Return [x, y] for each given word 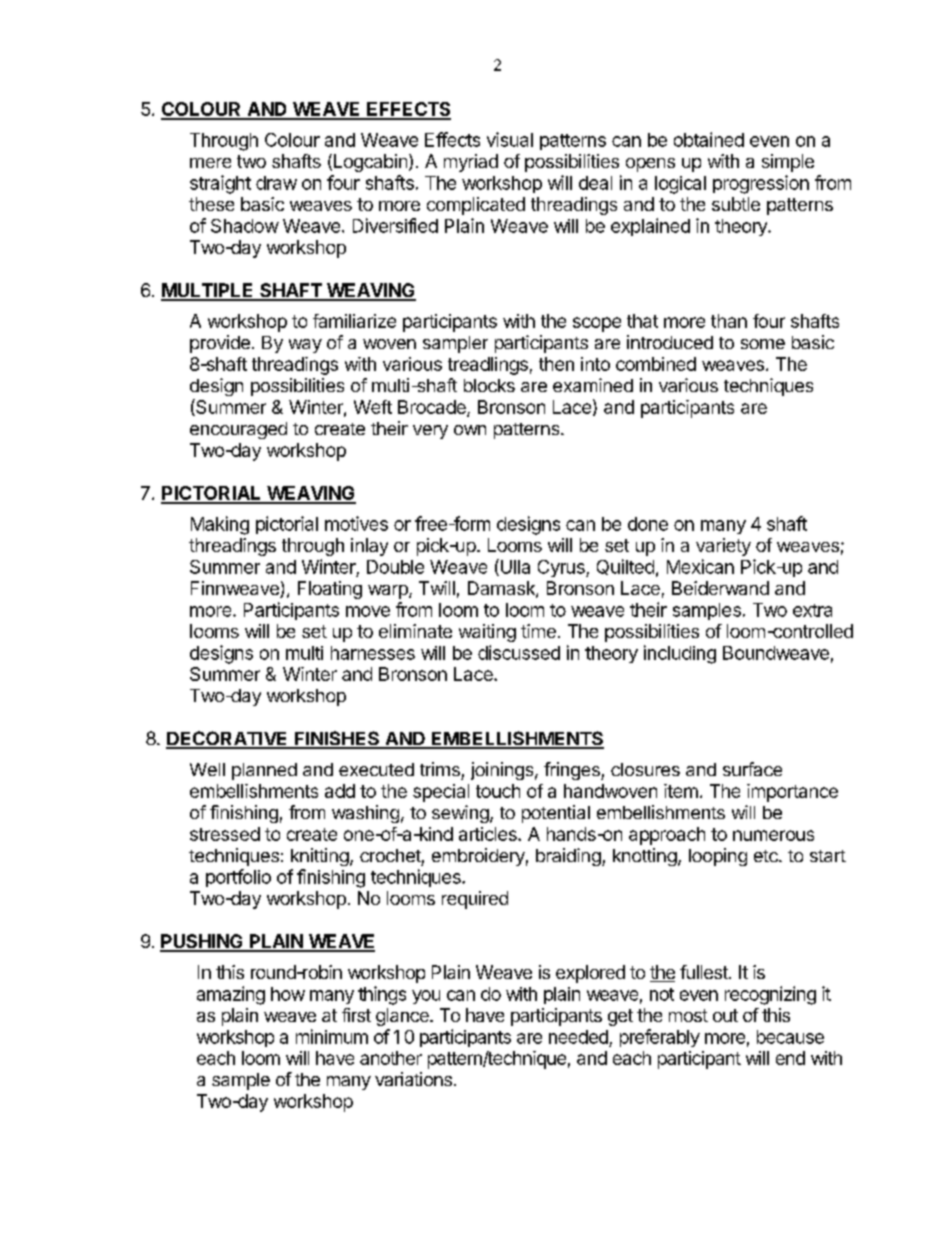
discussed [519, 652]
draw [276, 183]
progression [761, 184]
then [556, 364]
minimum [332, 1036]
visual [510, 139]
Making [220, 525]
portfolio [238, 878]
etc [767, 856]
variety [723, 547]
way [305, 346]
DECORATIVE [228, 739]
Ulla [514, 567]
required [475, 900]
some [763, 344]
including [680, 654]
